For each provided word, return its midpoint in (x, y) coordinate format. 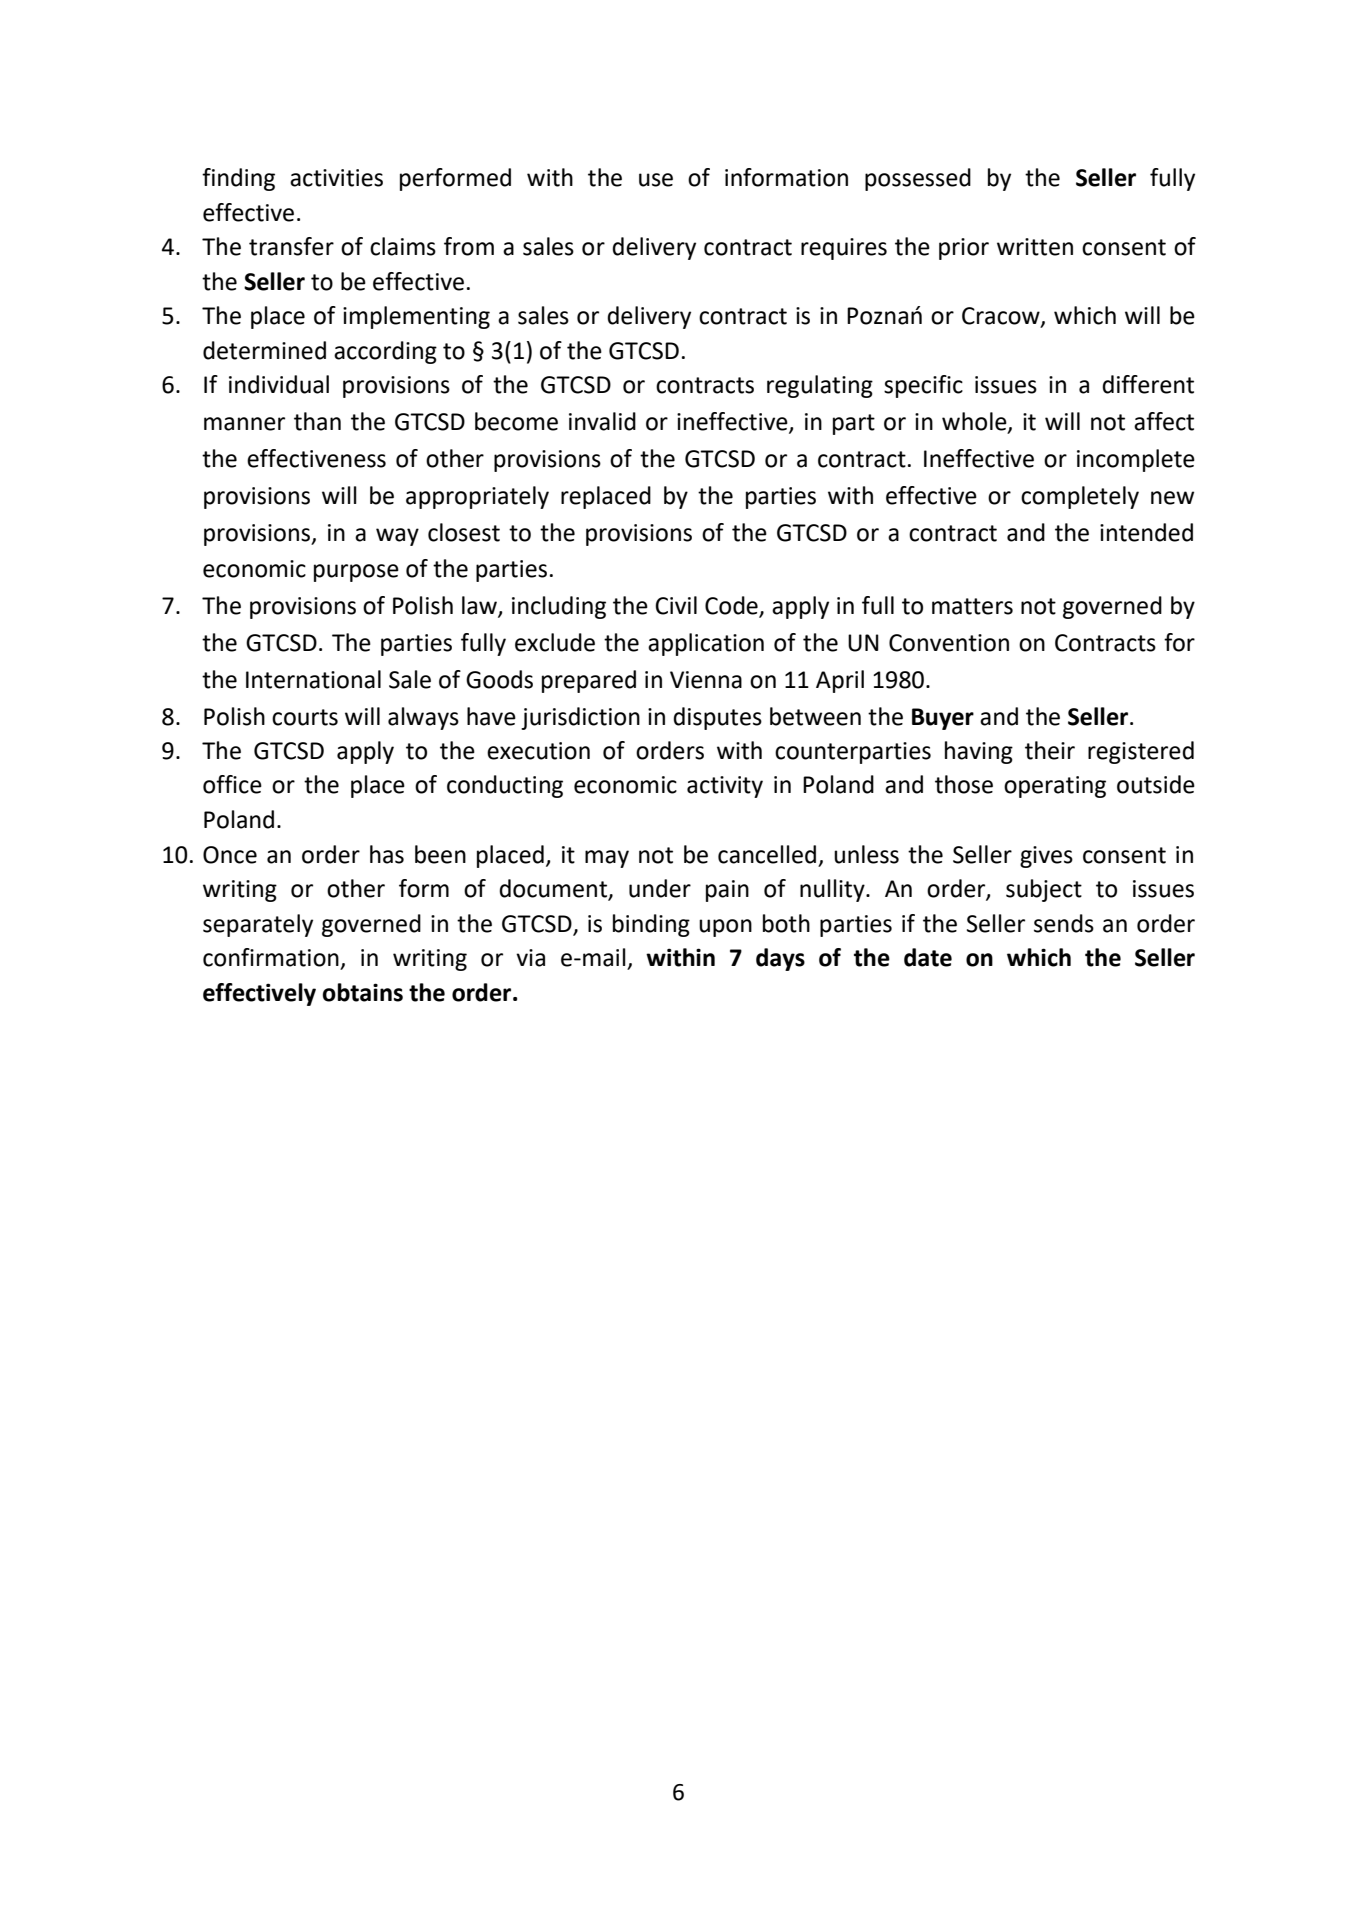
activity (725, 787)
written (1035, 247)
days (780, 959)
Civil (676, 605)
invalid (602, 421)
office (232, 784)
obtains (363, 992)
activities (336, 178)
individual (279, 384)
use (656, 180)
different (1148, 384)
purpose (356, 573)
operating (1055, 787)
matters (972, 606)
